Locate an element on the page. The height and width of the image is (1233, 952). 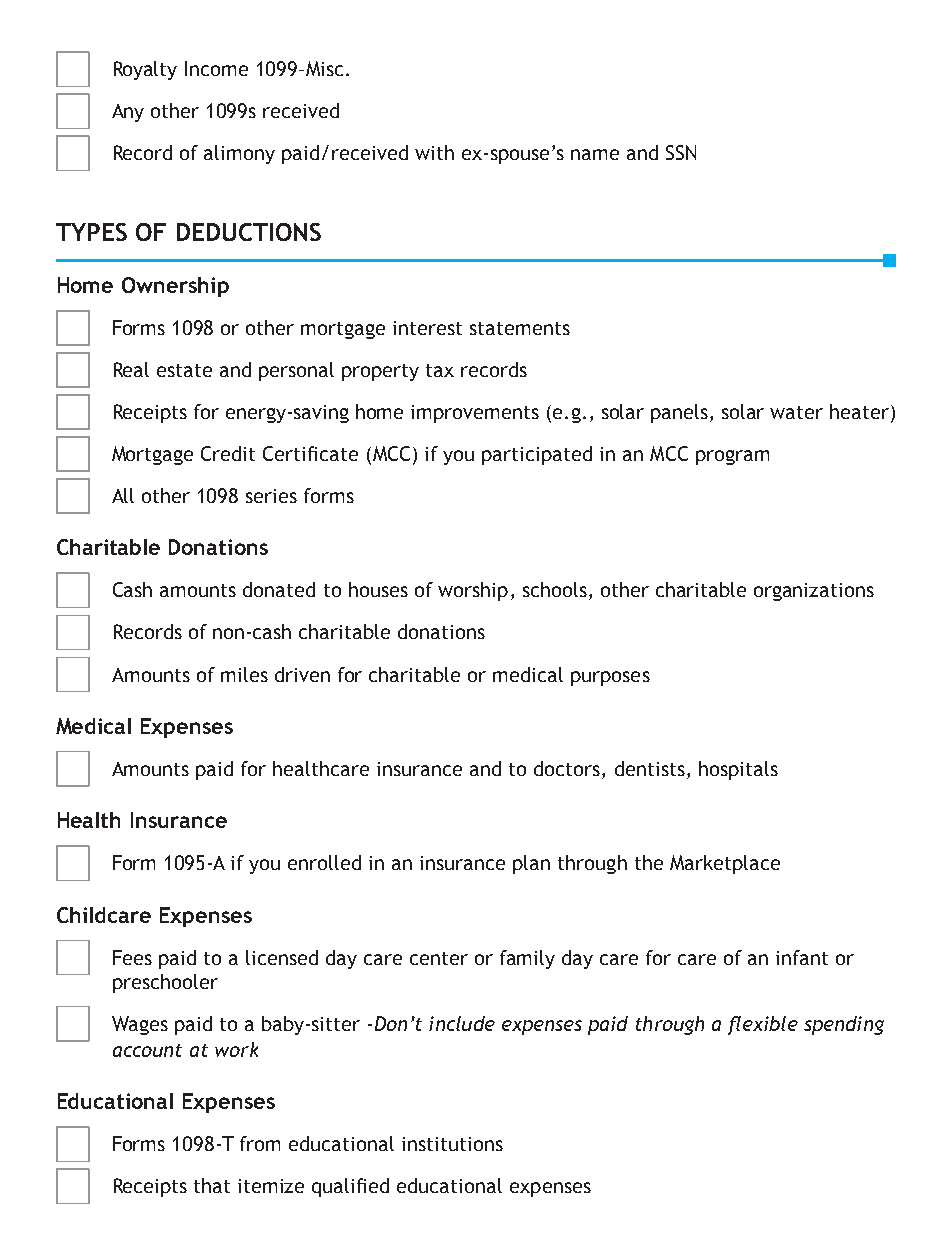
with is located at coordinates (434, 152).
